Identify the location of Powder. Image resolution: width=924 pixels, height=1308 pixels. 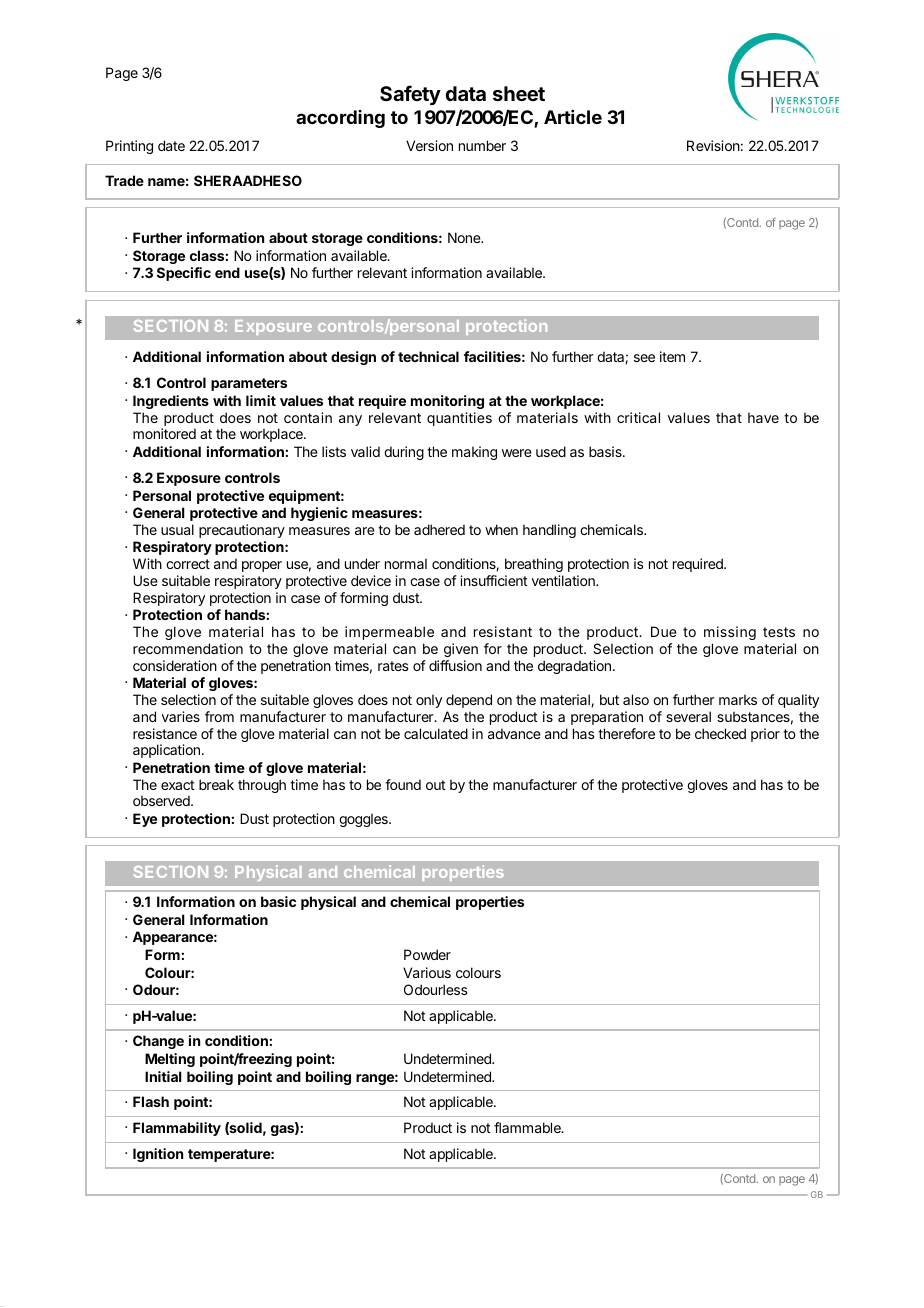
(427, 954).
